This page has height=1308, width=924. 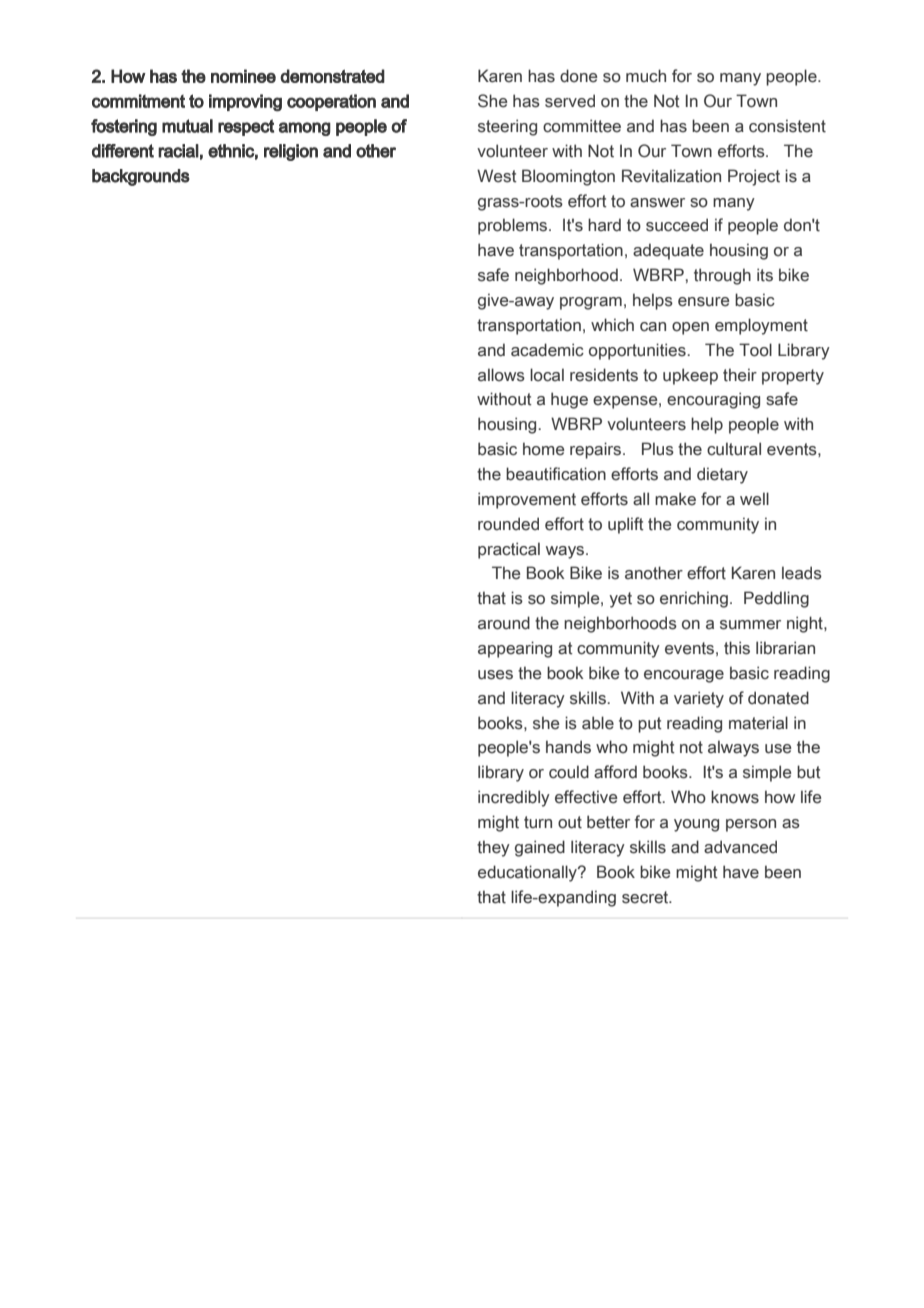 What do you see at coordinates (787, 126) in the page?
I see `consistent` at bounding box center [787, 126].
